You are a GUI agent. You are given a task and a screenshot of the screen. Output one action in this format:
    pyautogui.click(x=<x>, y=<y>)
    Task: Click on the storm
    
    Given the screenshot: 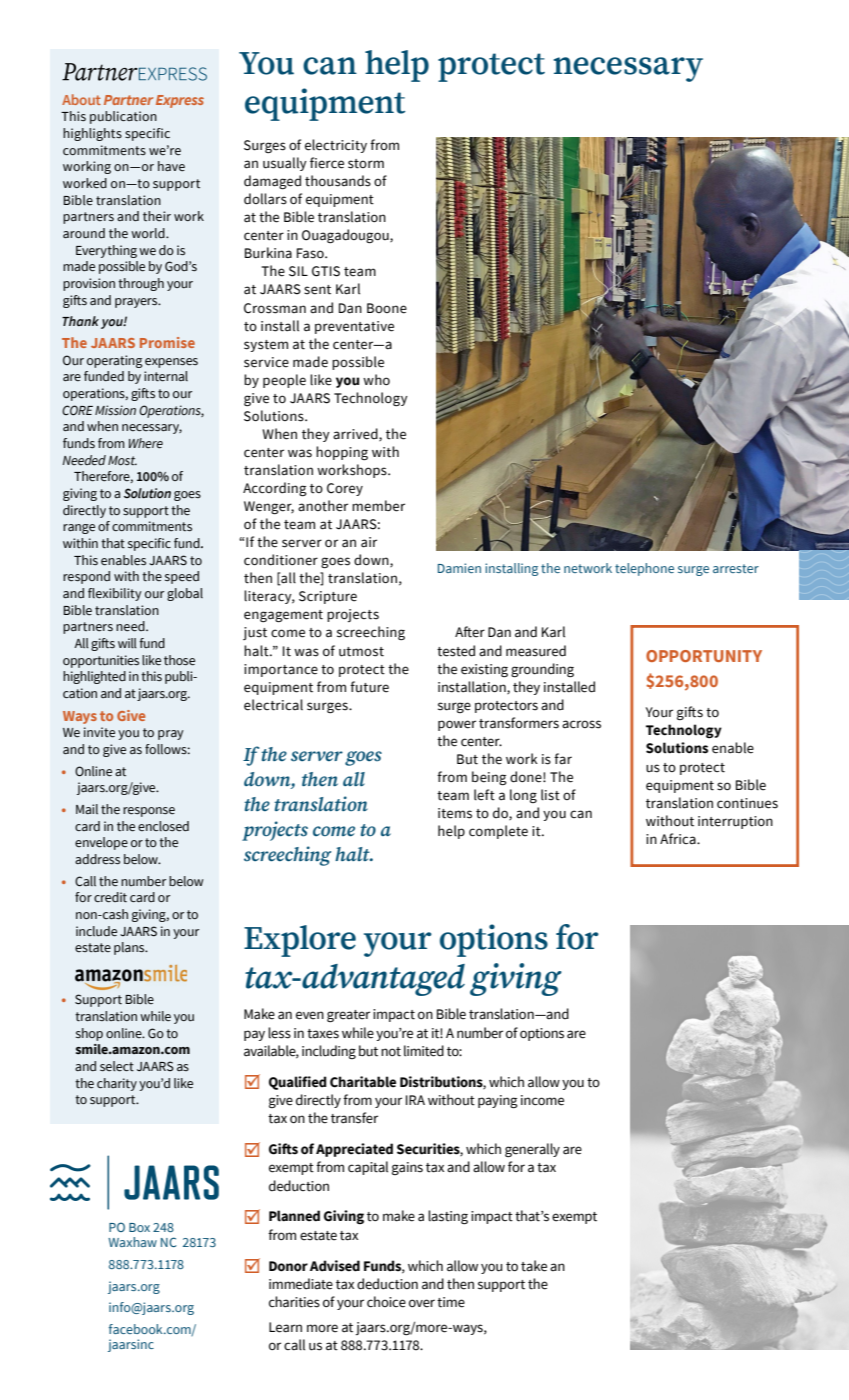 What is the action you would take?
    pyautogui.click(x=366, y=164)
